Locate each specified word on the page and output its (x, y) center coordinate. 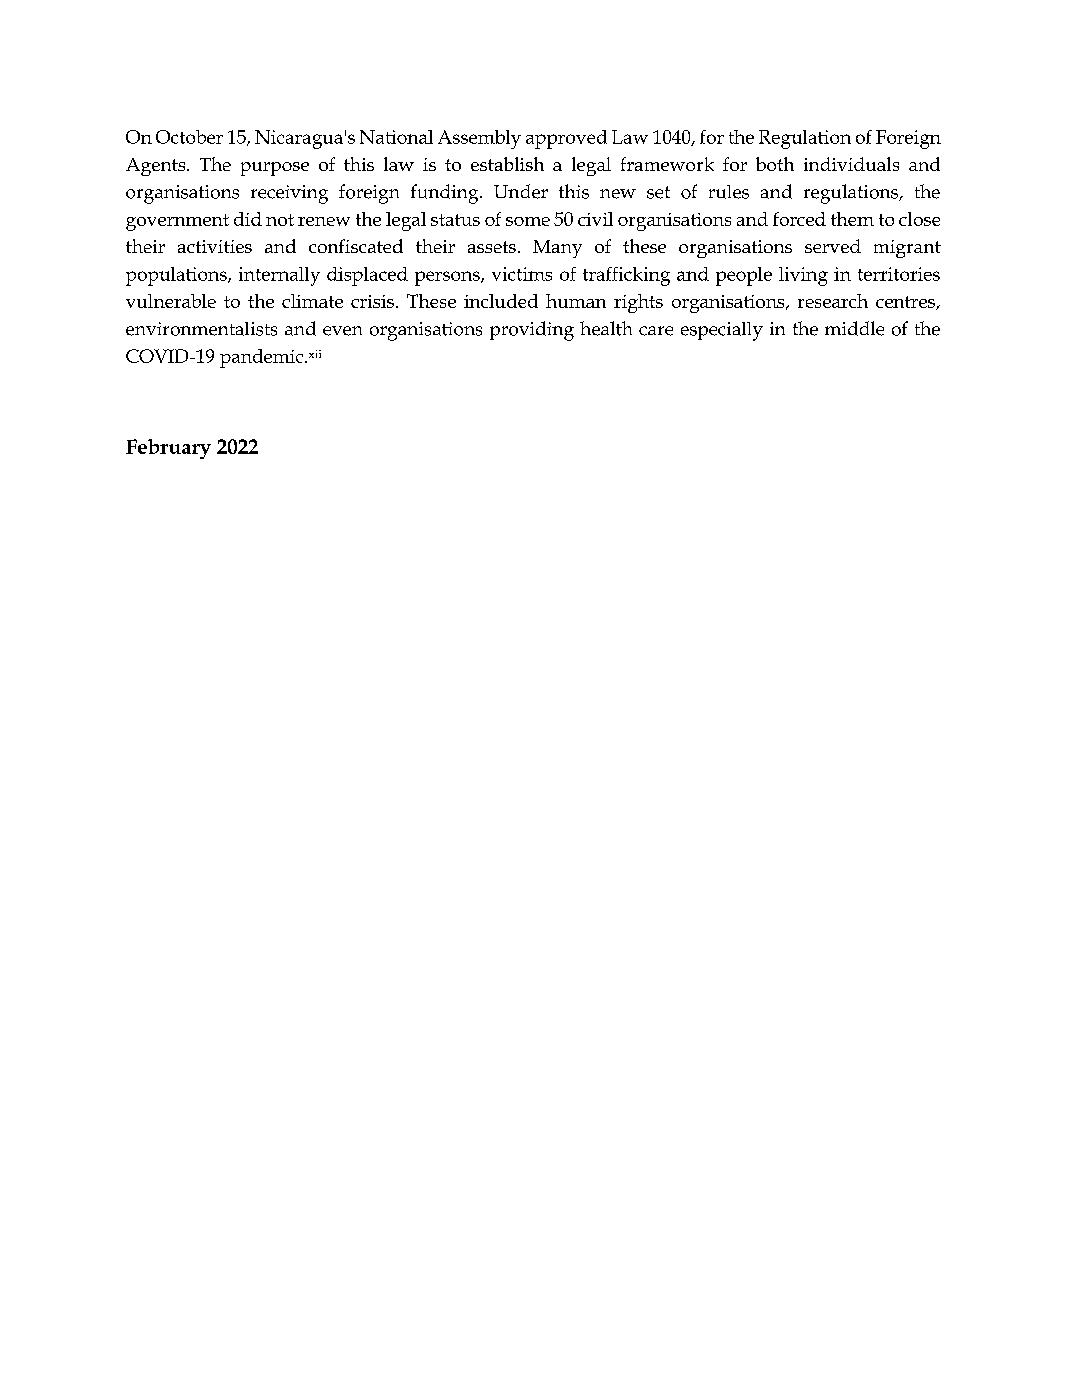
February (168, 449)
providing (532, 331)
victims (522, 274)
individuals (851, 164)
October (189, 137)
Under (521, 191)
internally (279, 276)
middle (854, 328)
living (803, 276)
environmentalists (201, 329)
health (606, 328)
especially (722, 331)
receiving (289, 194)
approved (566, 139)
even (342, 331)
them (852, 219)
